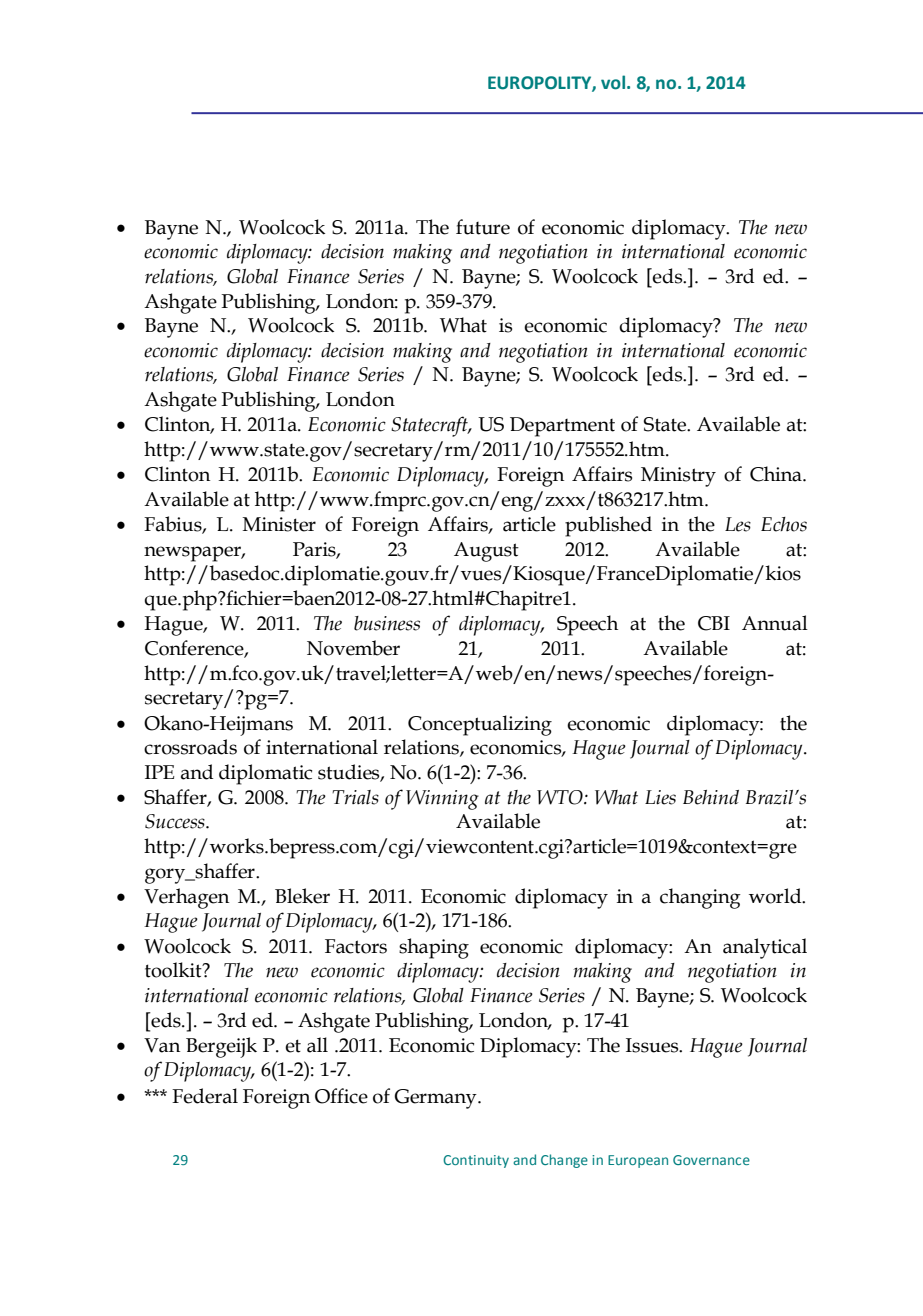 This screenshot has height=1316, width=923. I want to click on Federal, so click(205, 1096).
